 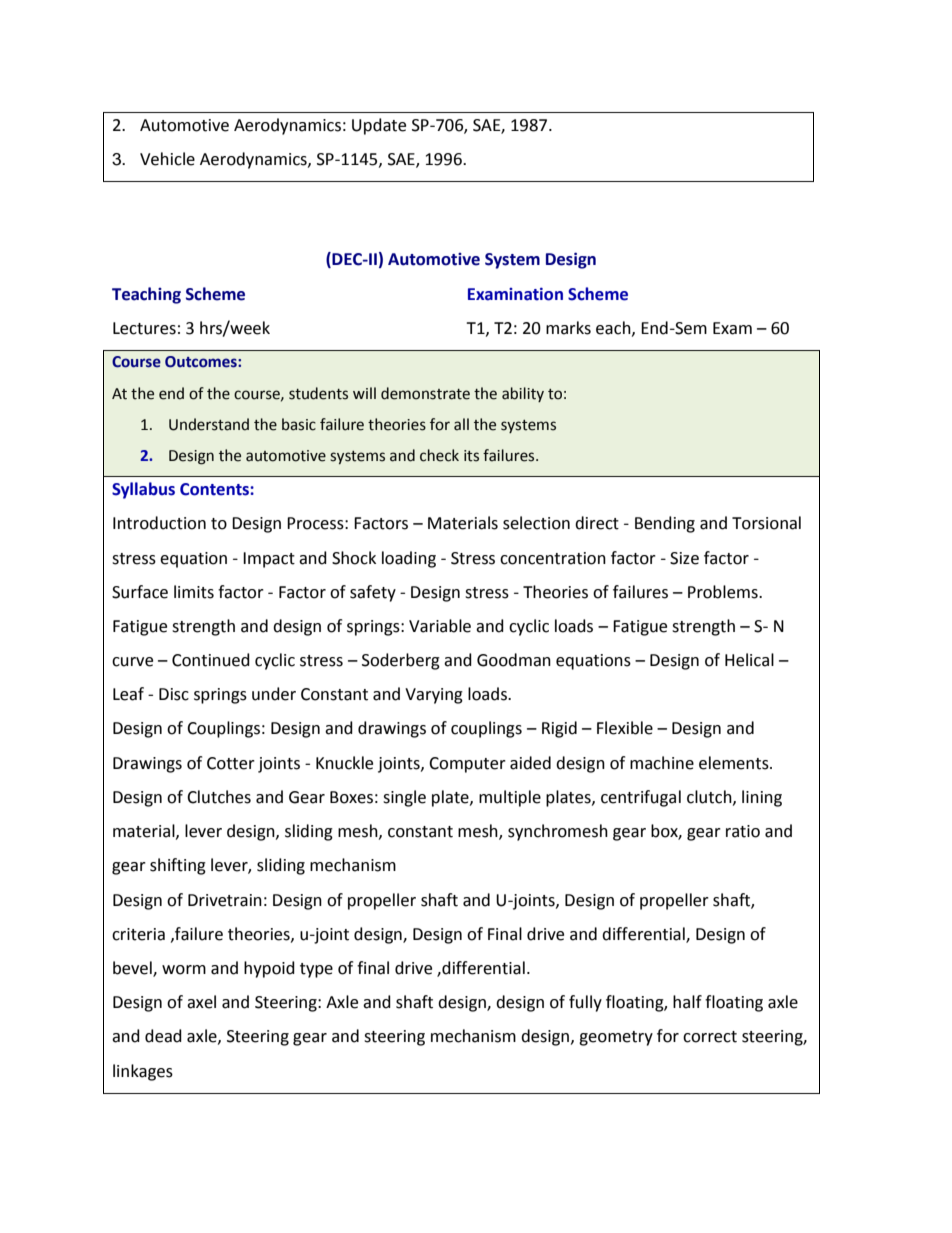 What do you see at coordinates (568, 328) in the document?
I see `marks` at bounding box center [568, 328].
